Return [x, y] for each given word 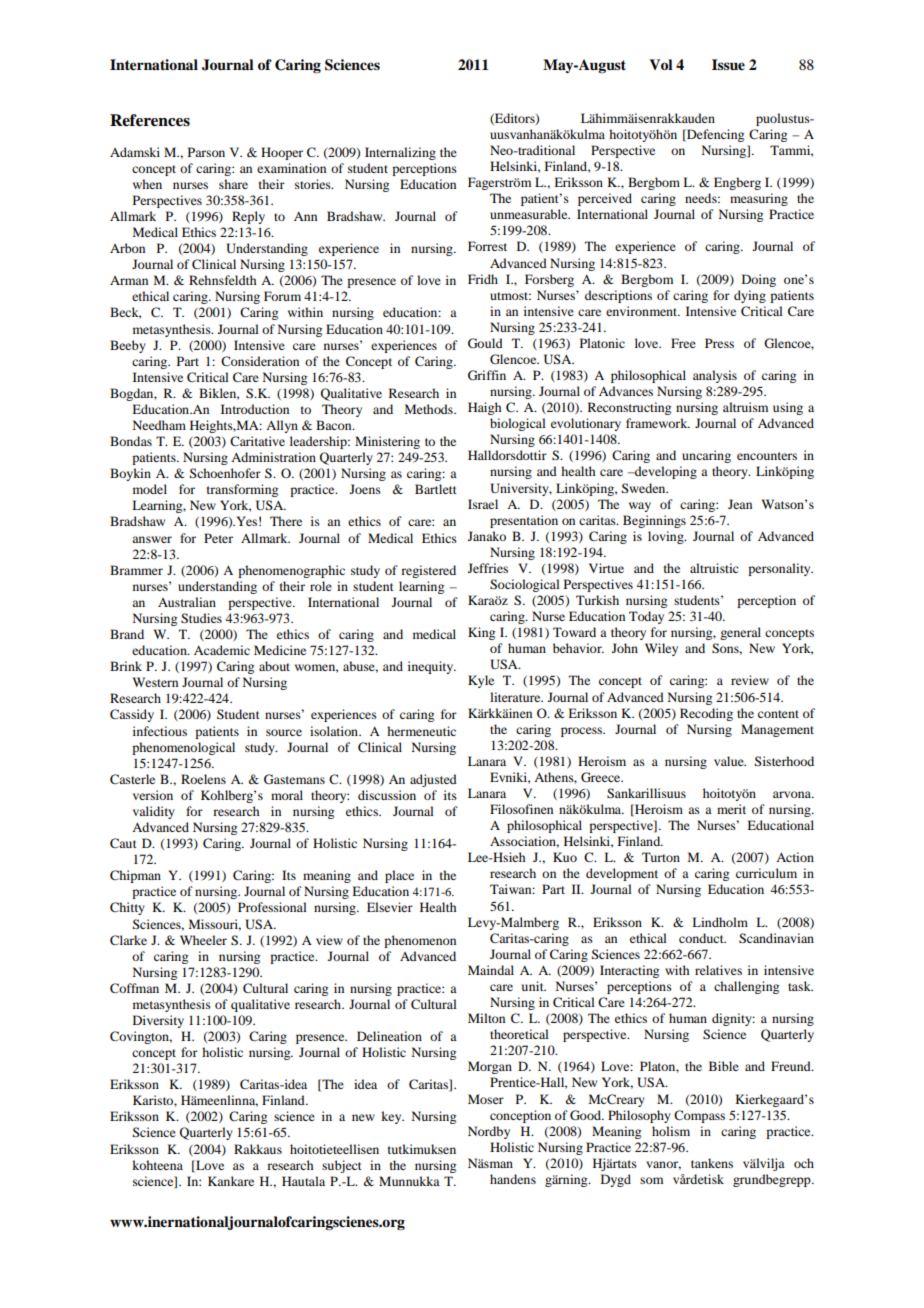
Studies [201, 618]
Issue [728, 65]
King [481, 633]
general [740, 633]
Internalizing [400, 153]
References [150, 120]
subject [342, 1166]
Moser [486, 1099]
